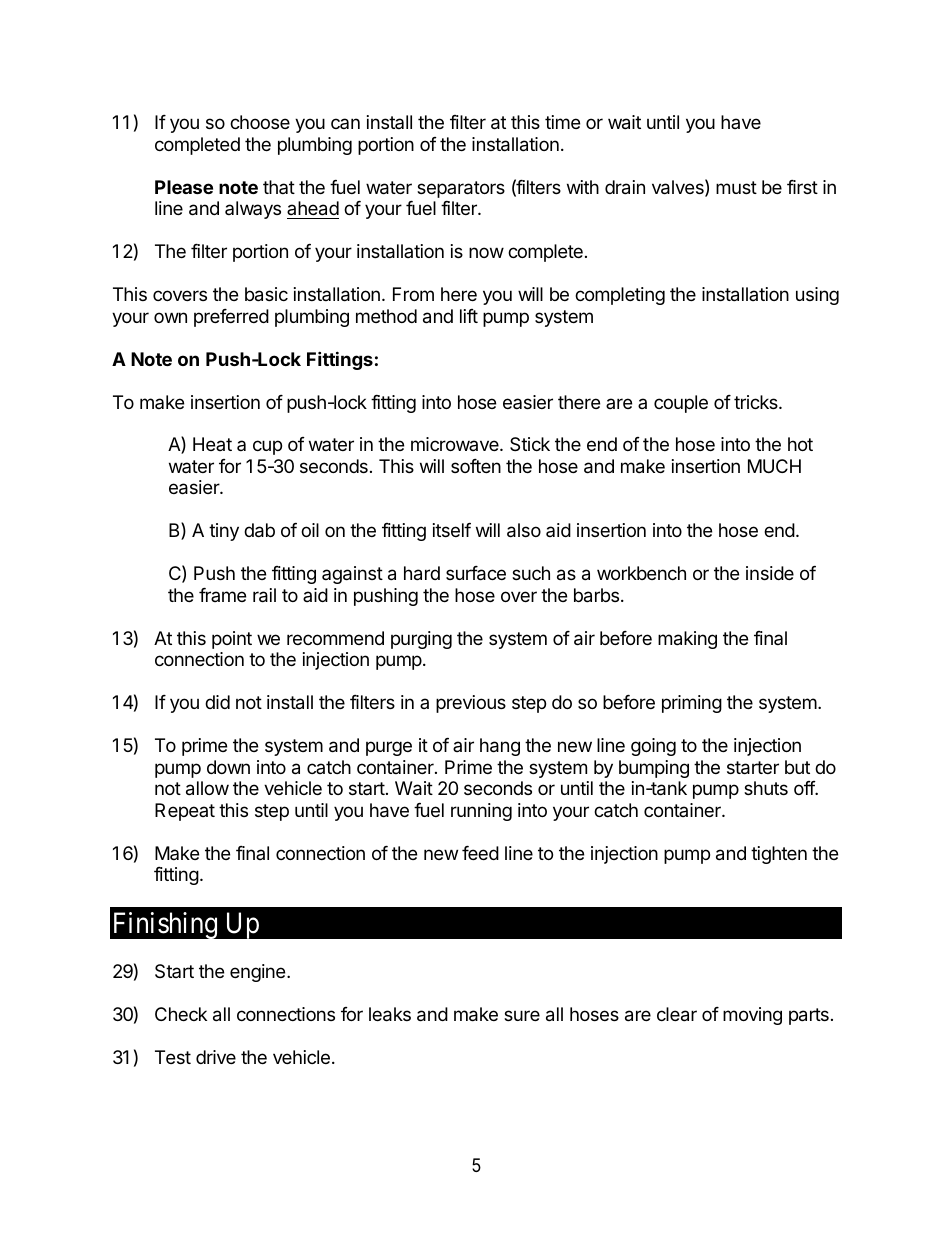  Describe the element at coordinates (522, 1015) in the screenshot. I see `sure` at that location.
